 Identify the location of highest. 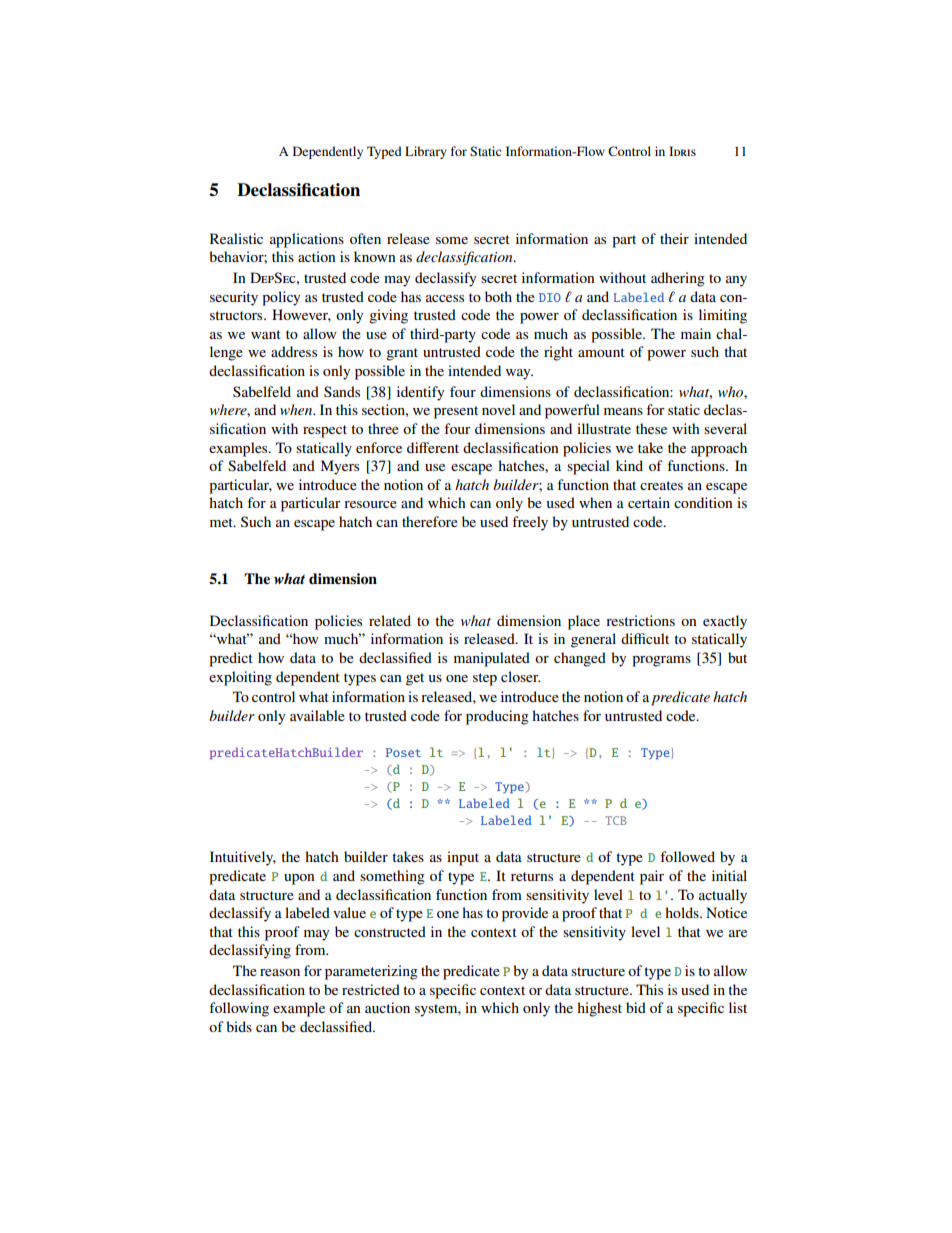
(599, 1009).
